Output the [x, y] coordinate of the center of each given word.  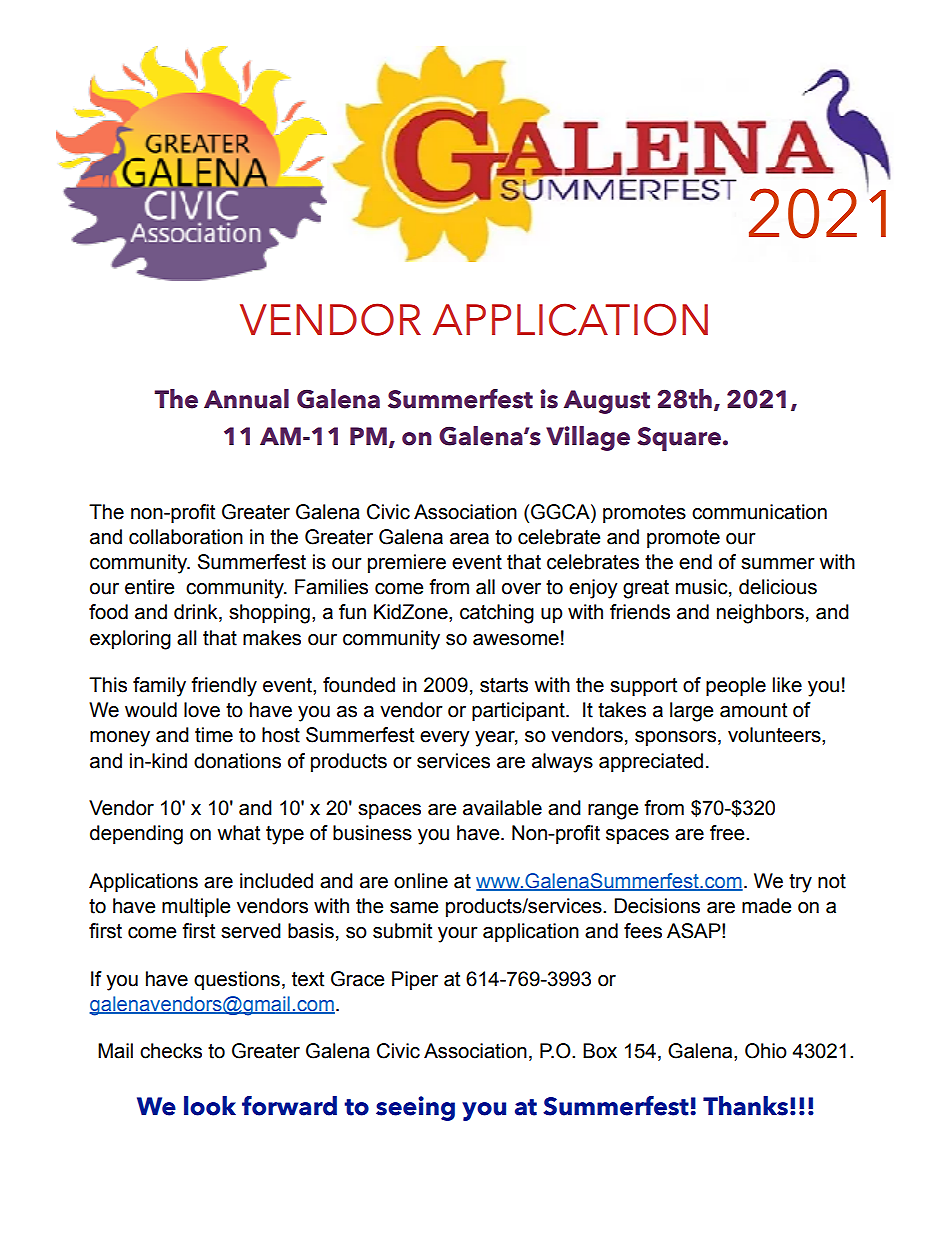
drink [197, 613]
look [210, 1106]
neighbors [760, 614]
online [421, 881]
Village [588, 438]
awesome [516, 640]
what [238, 833]
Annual [246, 399]
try [800, 883]
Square [679, 439]
